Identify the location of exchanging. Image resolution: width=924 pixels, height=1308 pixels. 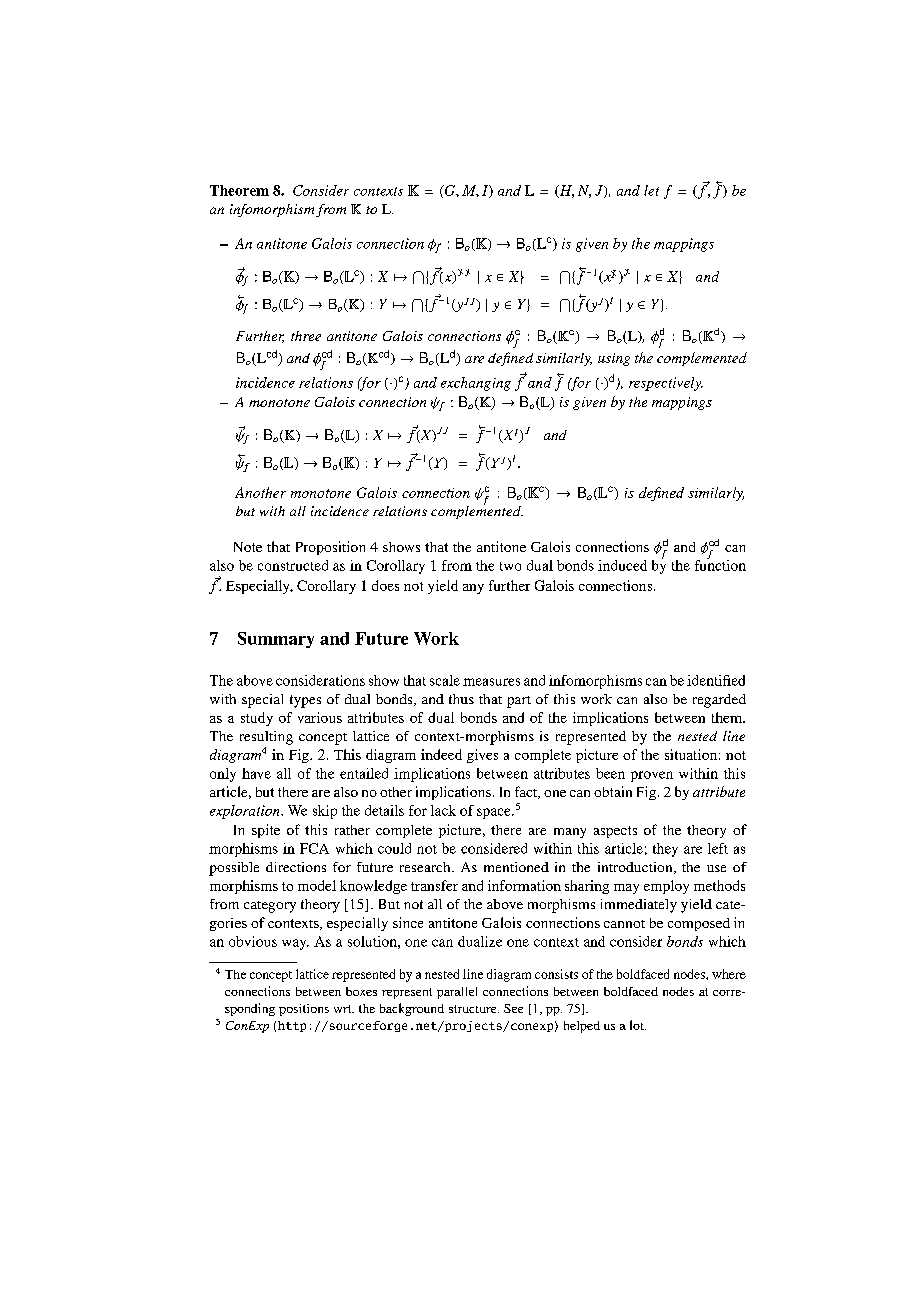
(476, 384).
